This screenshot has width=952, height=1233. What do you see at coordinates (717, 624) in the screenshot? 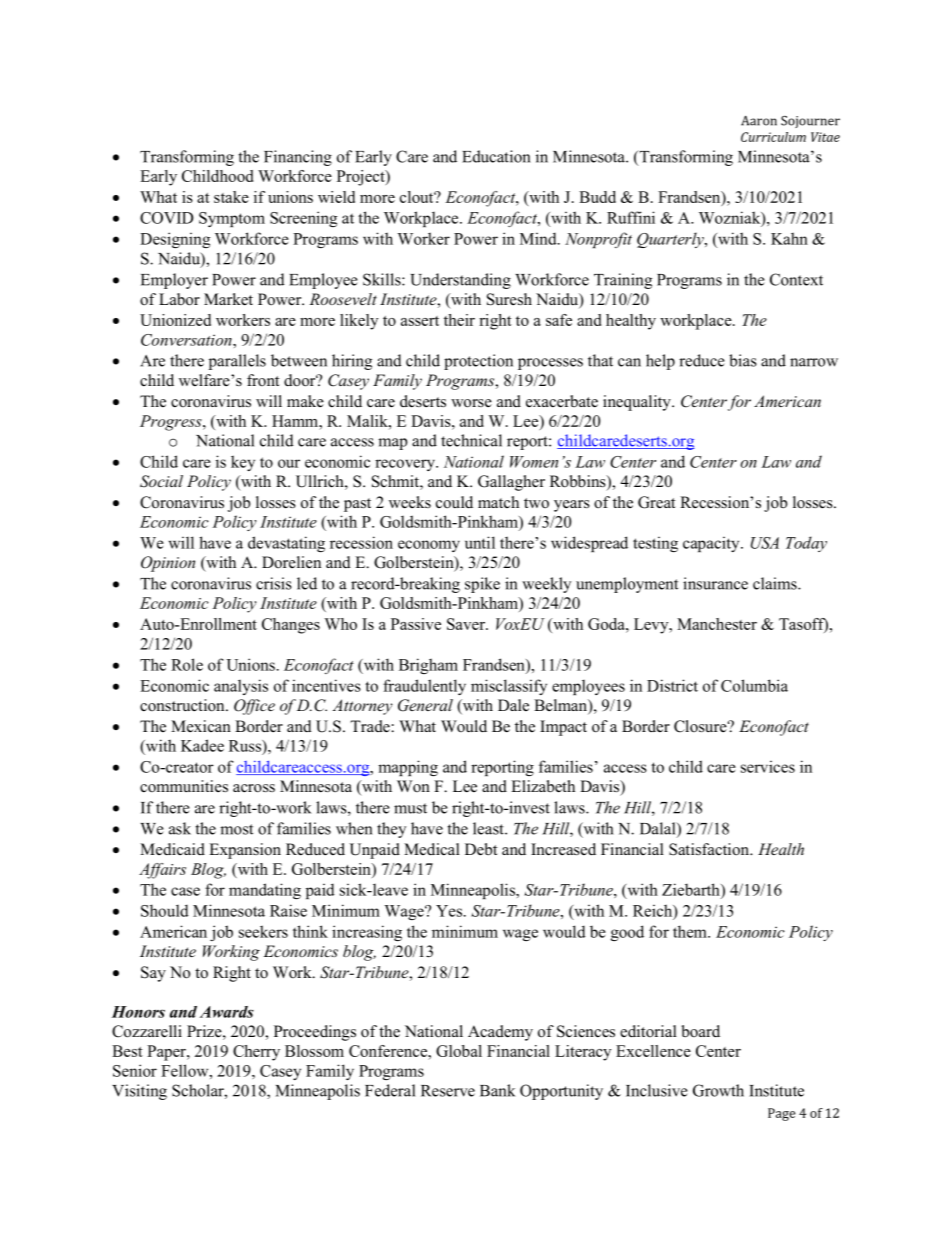
I see `Manchester` at bounding box center [717, 624].
